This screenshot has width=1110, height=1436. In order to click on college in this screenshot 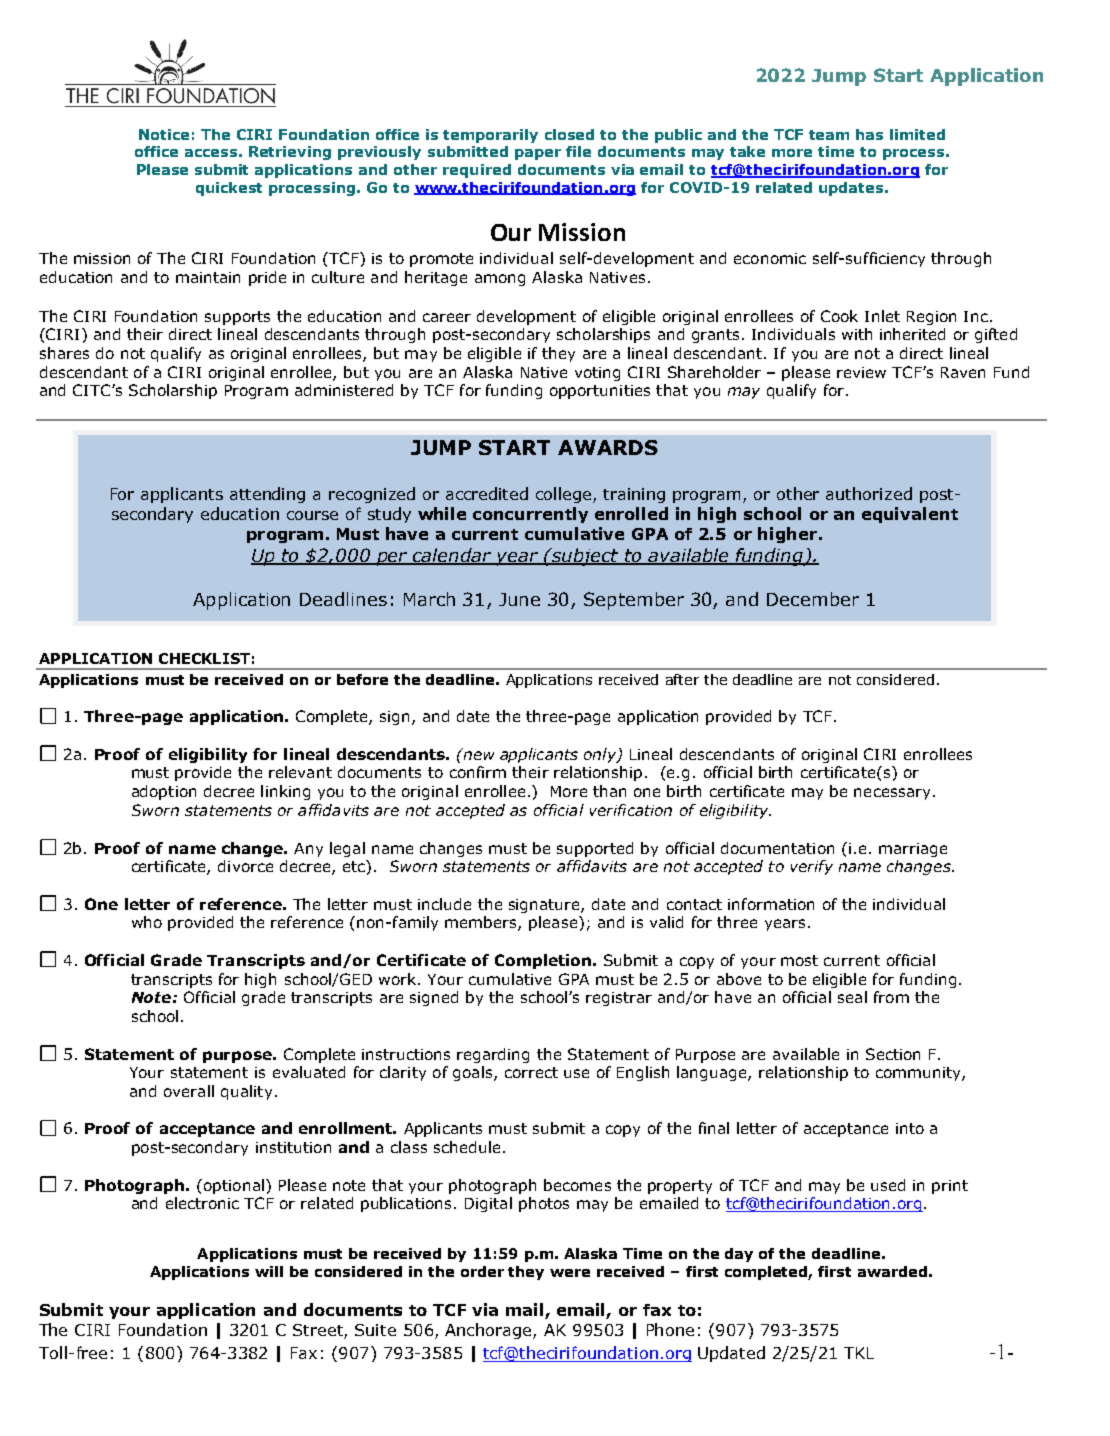, I will do `click(565, 495)`.
